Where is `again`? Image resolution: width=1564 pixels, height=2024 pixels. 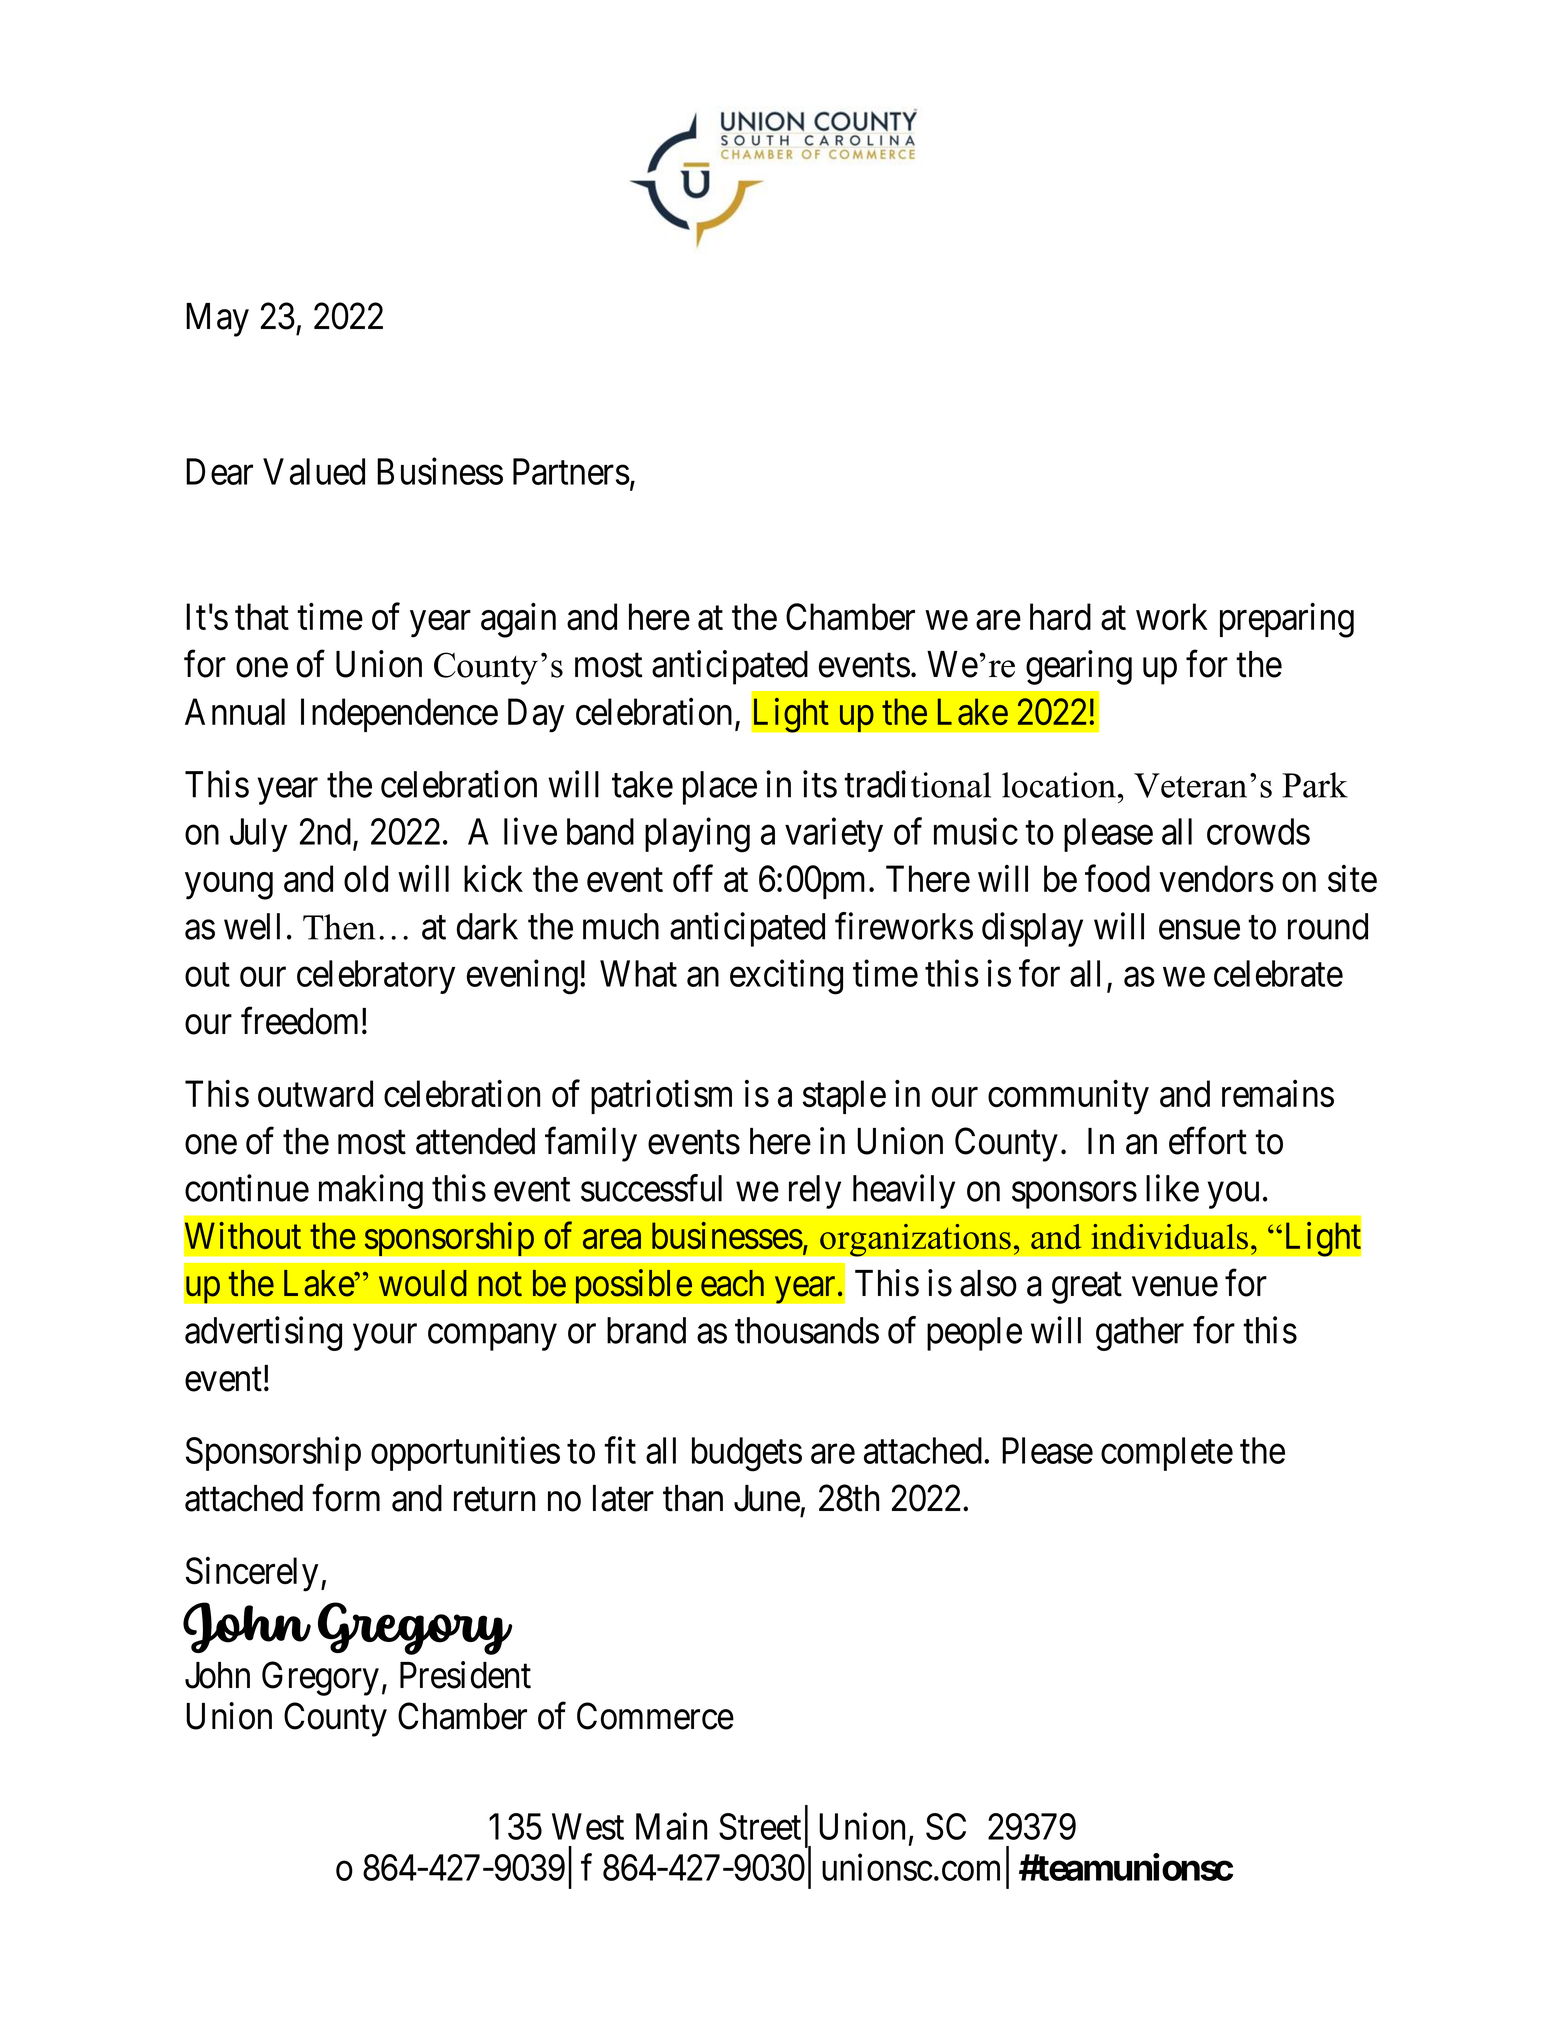 again is located at coordinates (518, 620).
